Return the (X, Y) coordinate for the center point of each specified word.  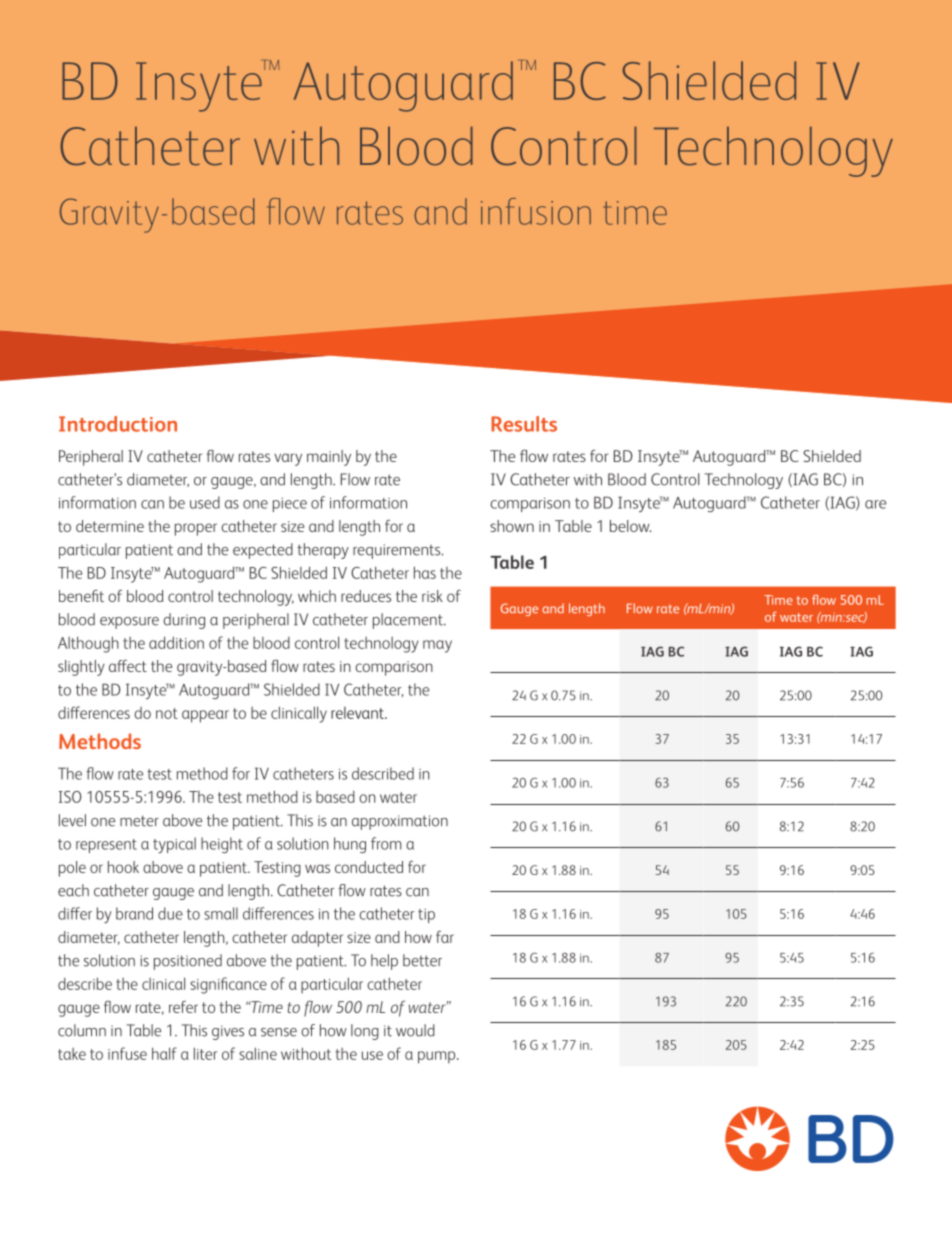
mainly (329, 458)
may (437, 646)
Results (524, 424)
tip (426, 916)
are (875, 504)
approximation (400, 822)
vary (288, 459)
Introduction (118, 424)
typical (174, 845)
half (164, 1053)
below (631, 526)
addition (176, 642)
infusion (536, 211)
